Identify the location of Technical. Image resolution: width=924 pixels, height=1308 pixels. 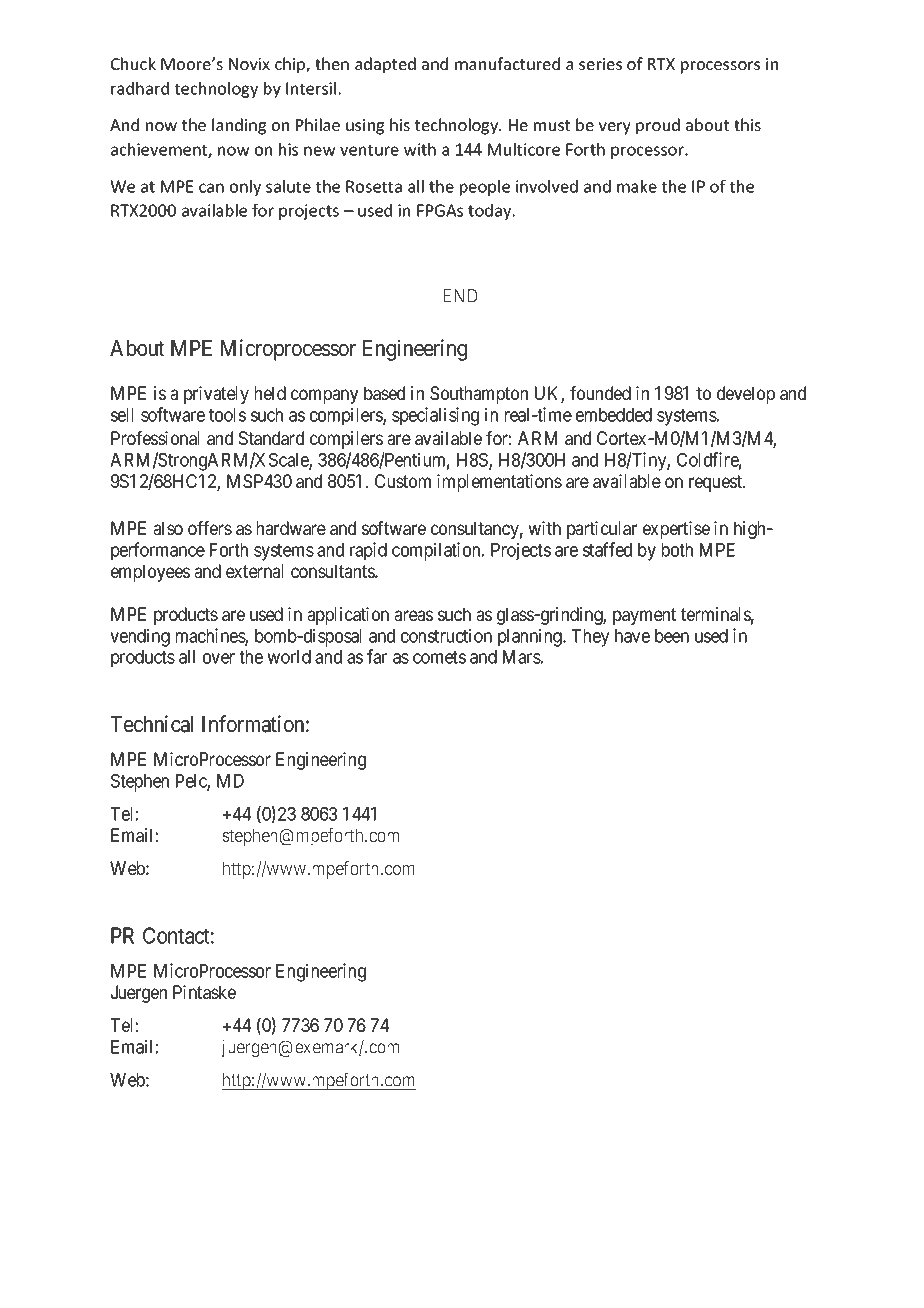
(152, 724).
